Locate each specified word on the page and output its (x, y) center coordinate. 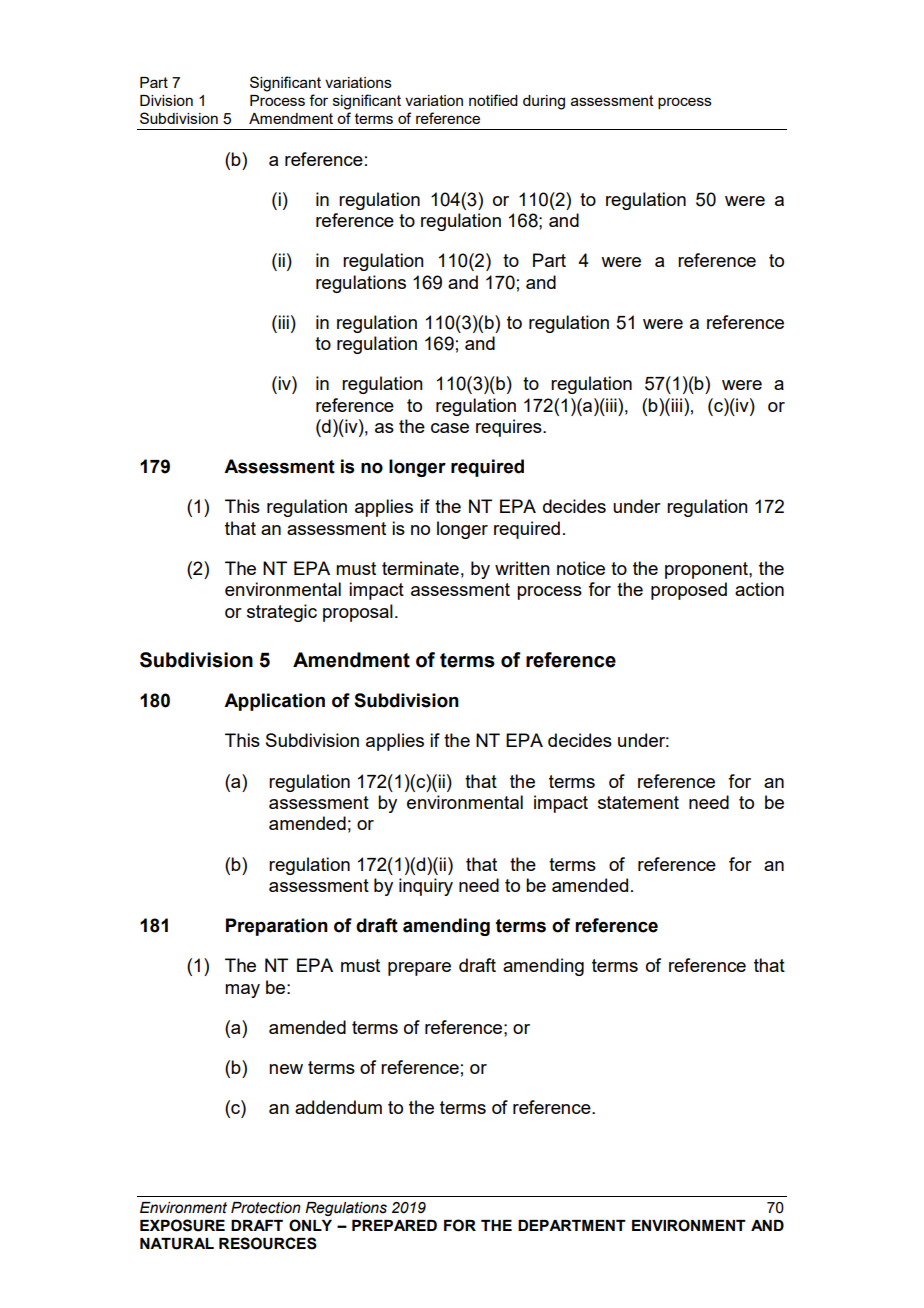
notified (493, 100)
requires (510, 428)
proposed (689, 591)
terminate (420, 568)
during (544, 102)
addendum (338, 1107)
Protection (266, 1208)
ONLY (310, 1225)
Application (274, 702)
